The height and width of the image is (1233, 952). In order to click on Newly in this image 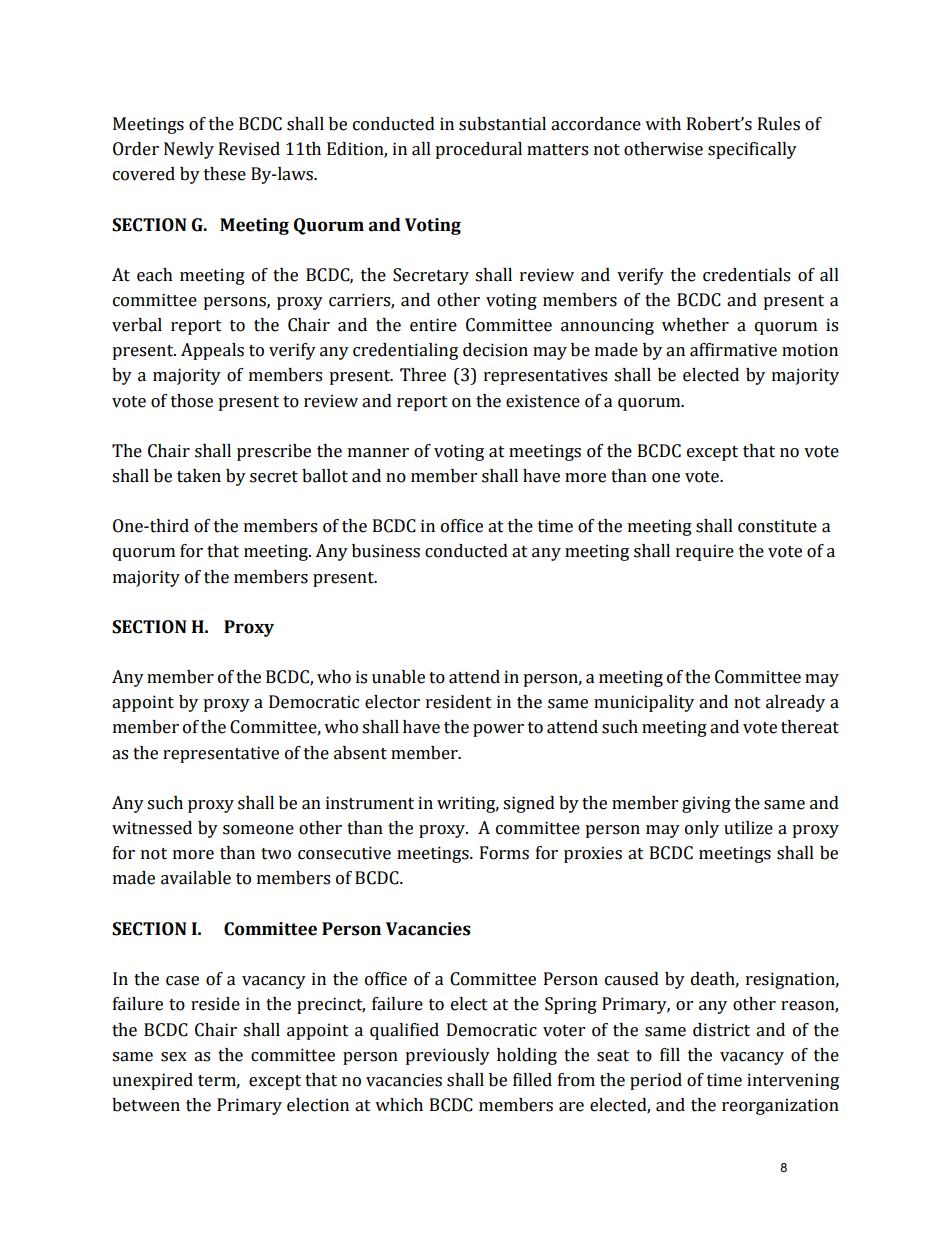, I will do `click(189, 150)`.
